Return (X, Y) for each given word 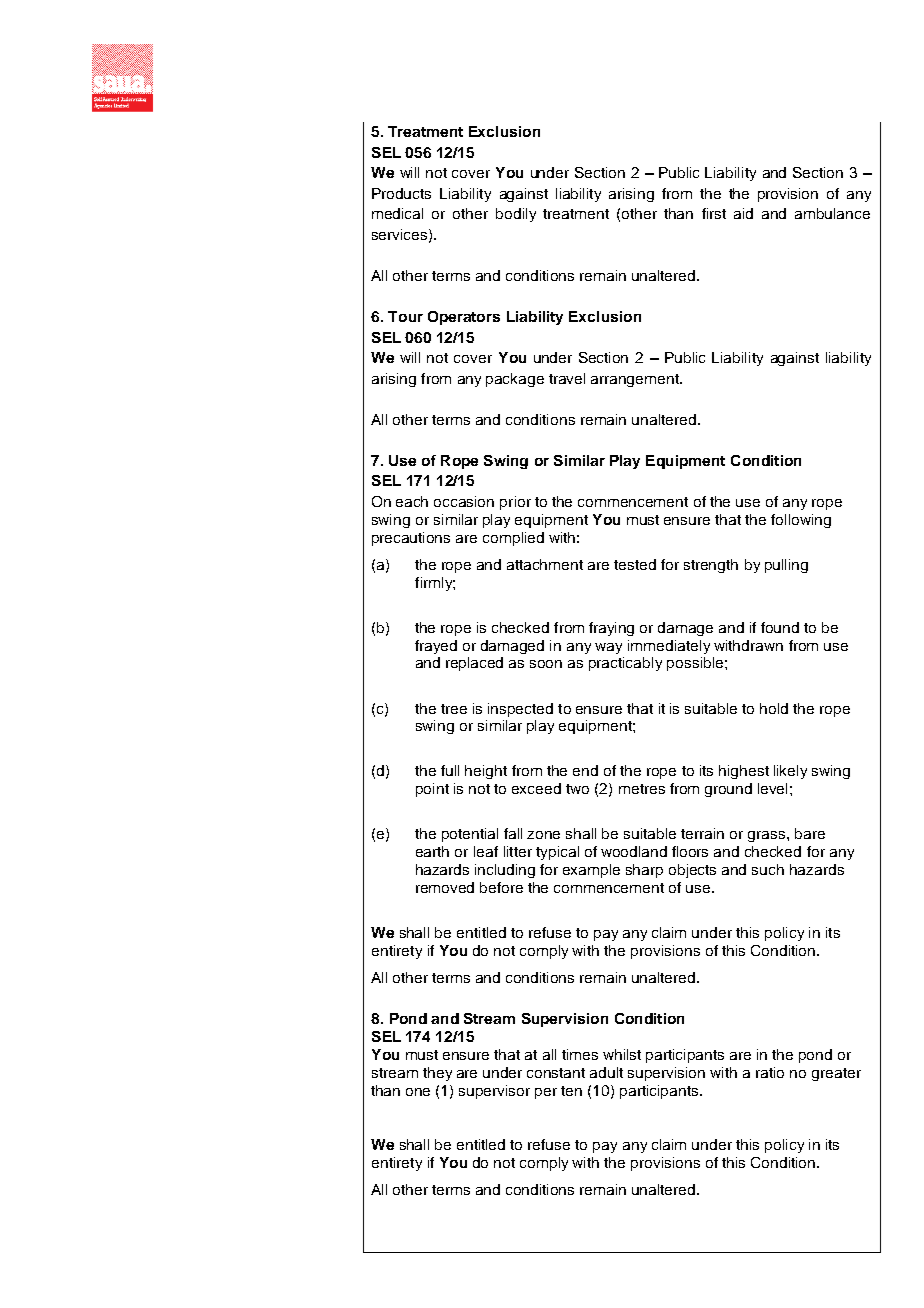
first (714, 213)
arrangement (636, 380)
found (780, 627)
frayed (436, 647)
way (608, 648)
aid (743, 213)
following (801, 521)
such (768, 869)
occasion (464, 501)
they (437, 1074)
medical (397, 213)
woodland (634, 851)
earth (432, 851)
